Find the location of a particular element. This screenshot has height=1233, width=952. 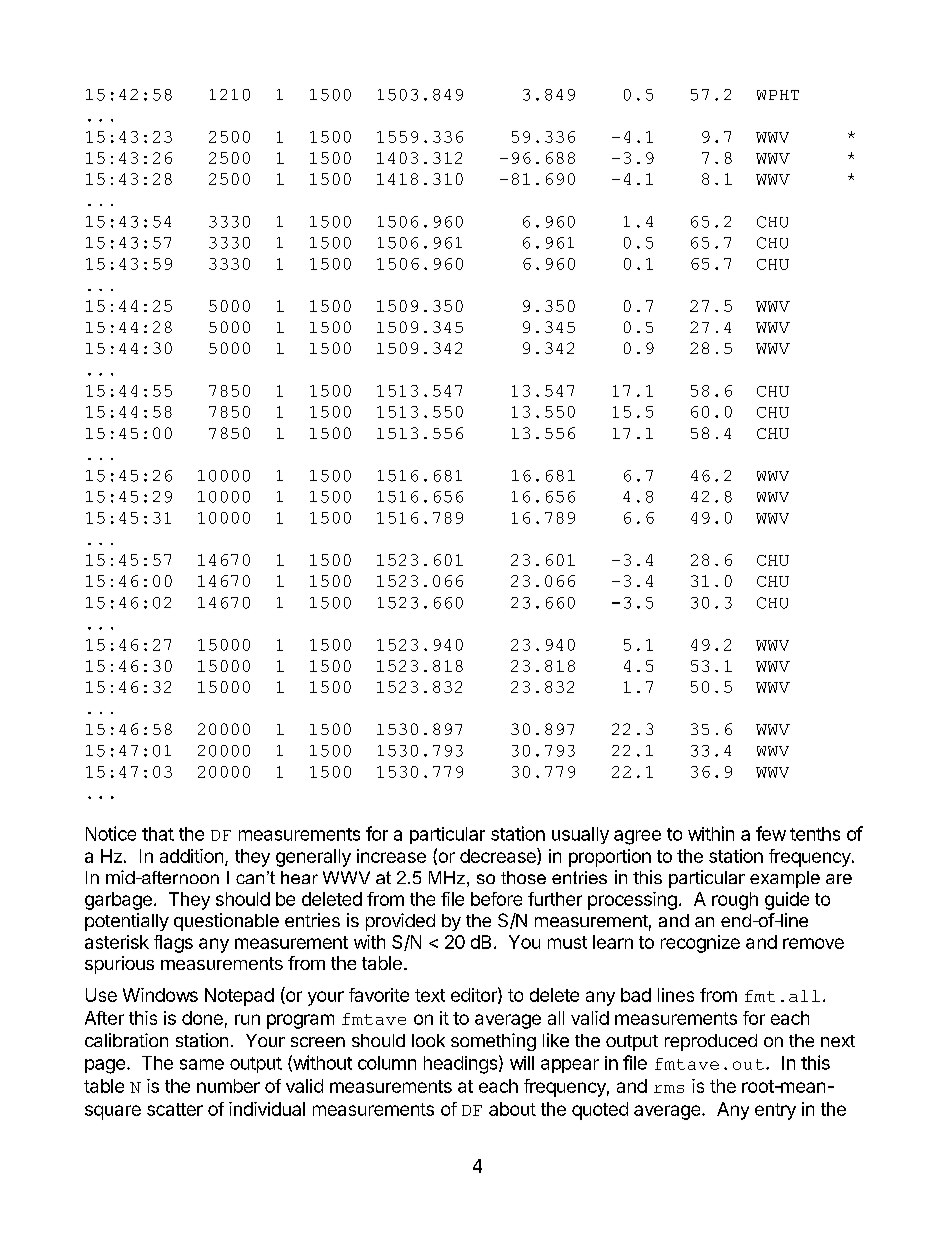

spurious is located at coordinates (119, 965).
